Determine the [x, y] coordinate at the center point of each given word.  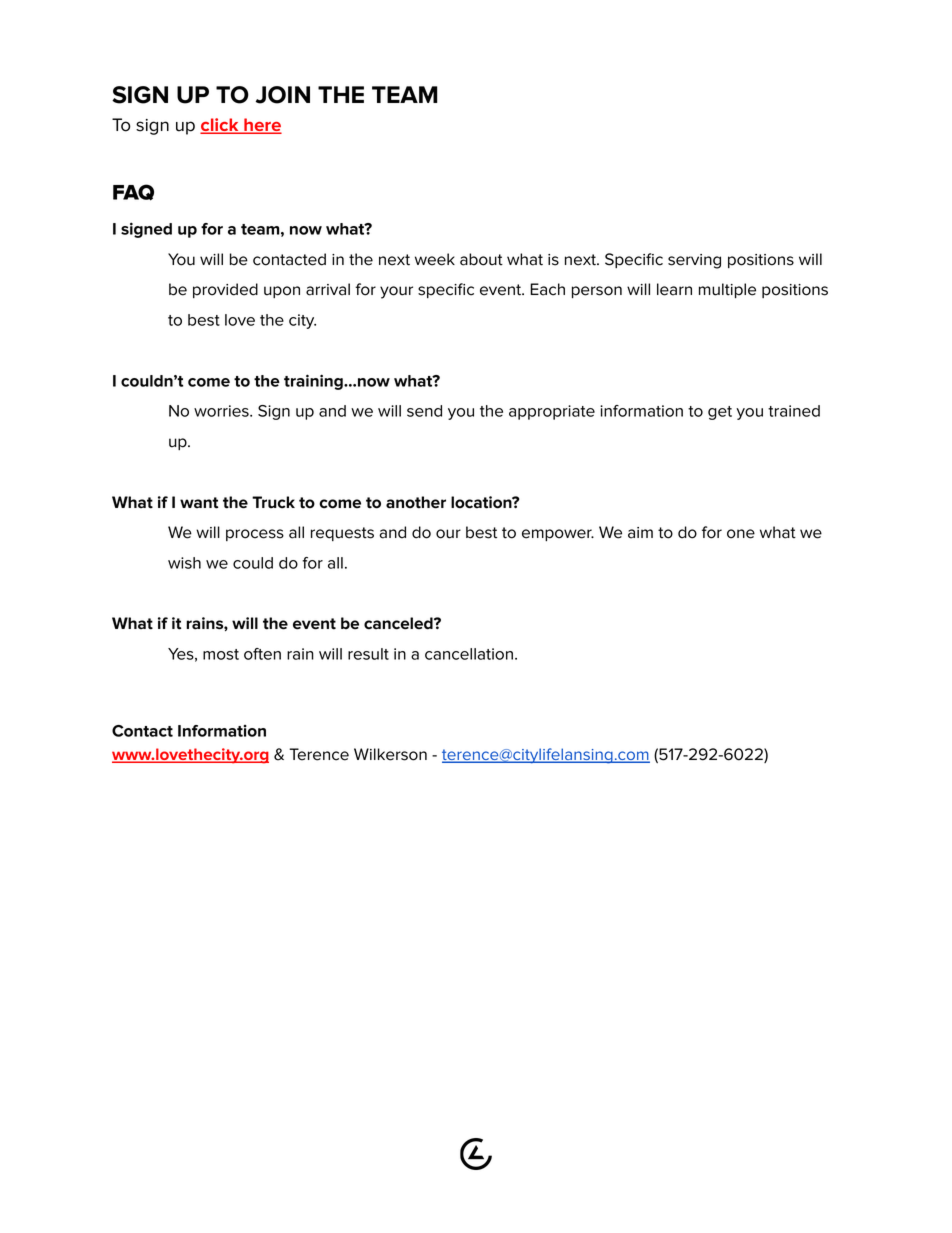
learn [674, 289]
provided [225, 290]
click [220, 126]
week [435, 259]
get [720, 413]
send [424, 411]
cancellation [469, 654]
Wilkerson [390, 754]
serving [694, 261]
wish [184, 563]
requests [342, 534]
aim [640, 533]
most [221, 654]
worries [222, 411]
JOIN [283, 95]
